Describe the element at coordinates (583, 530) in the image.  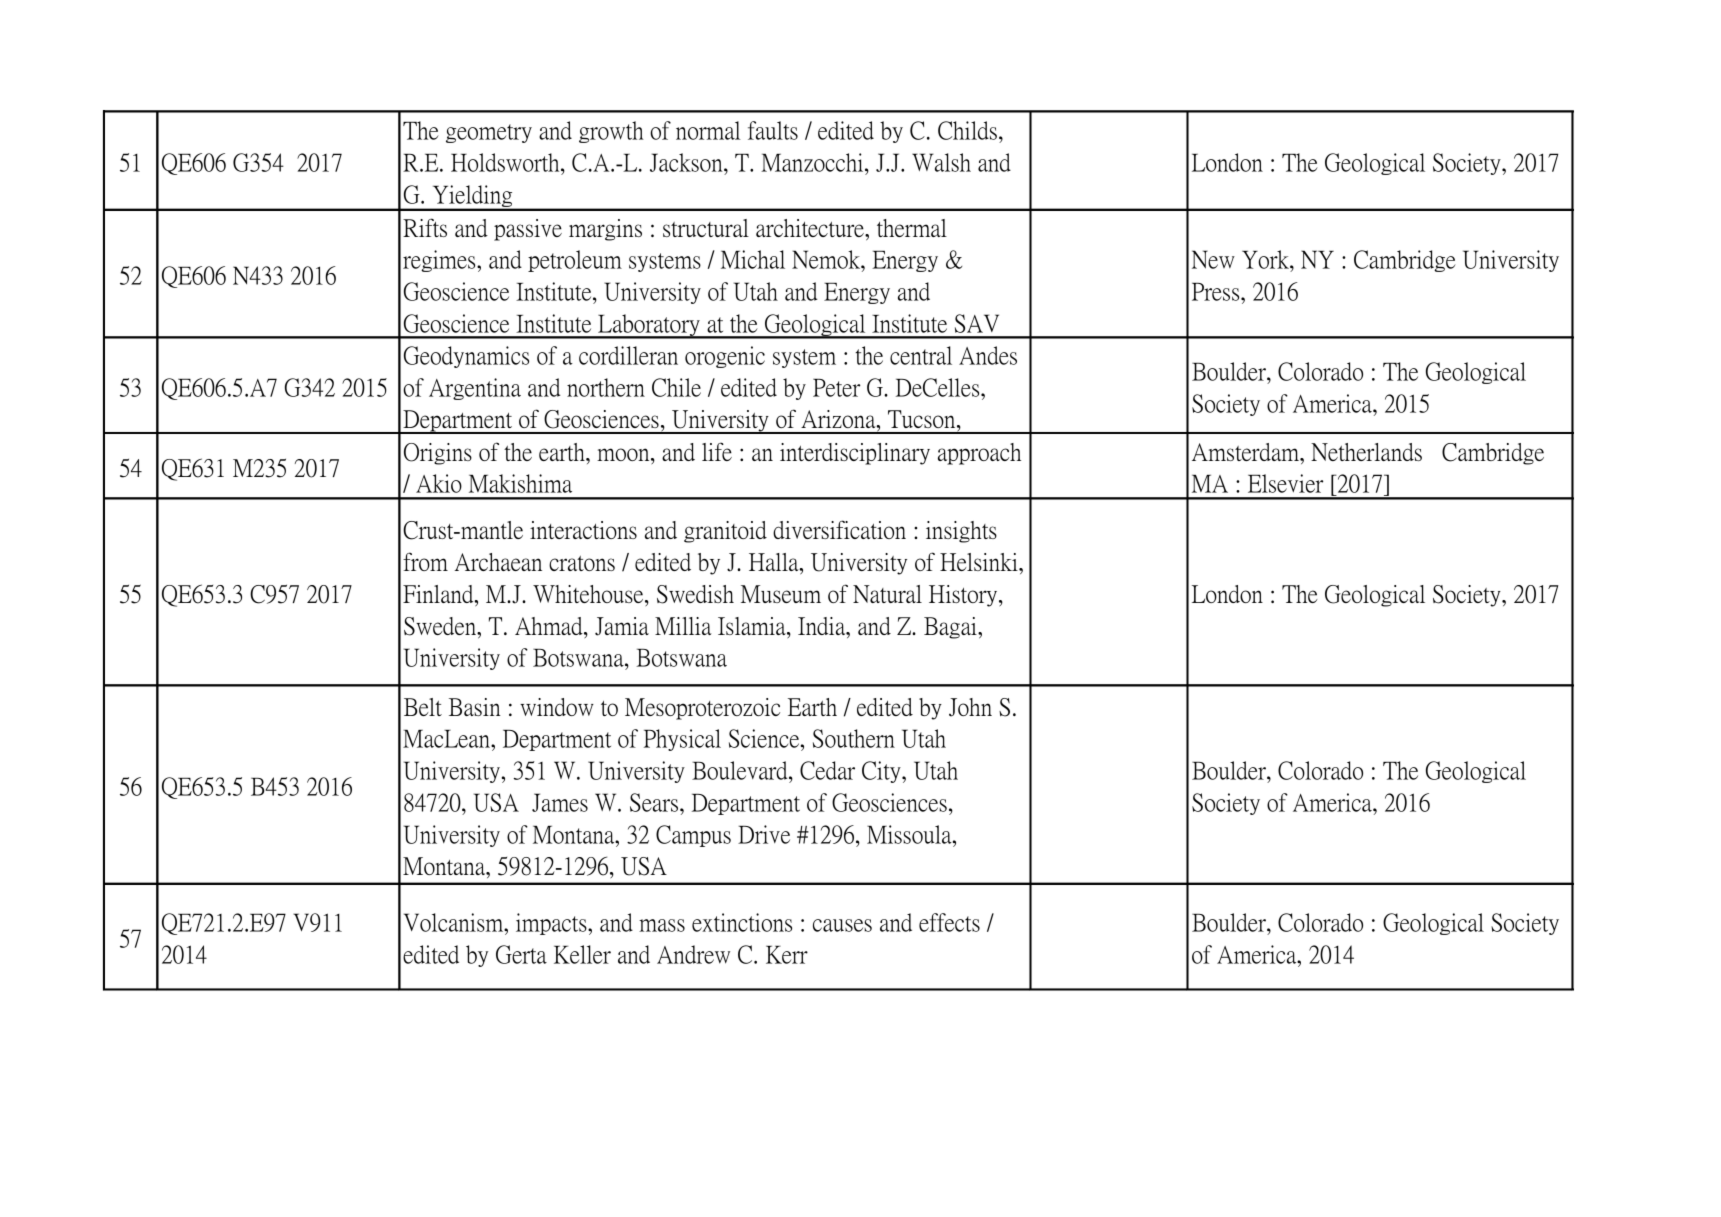
I see `interactions` at that location.
